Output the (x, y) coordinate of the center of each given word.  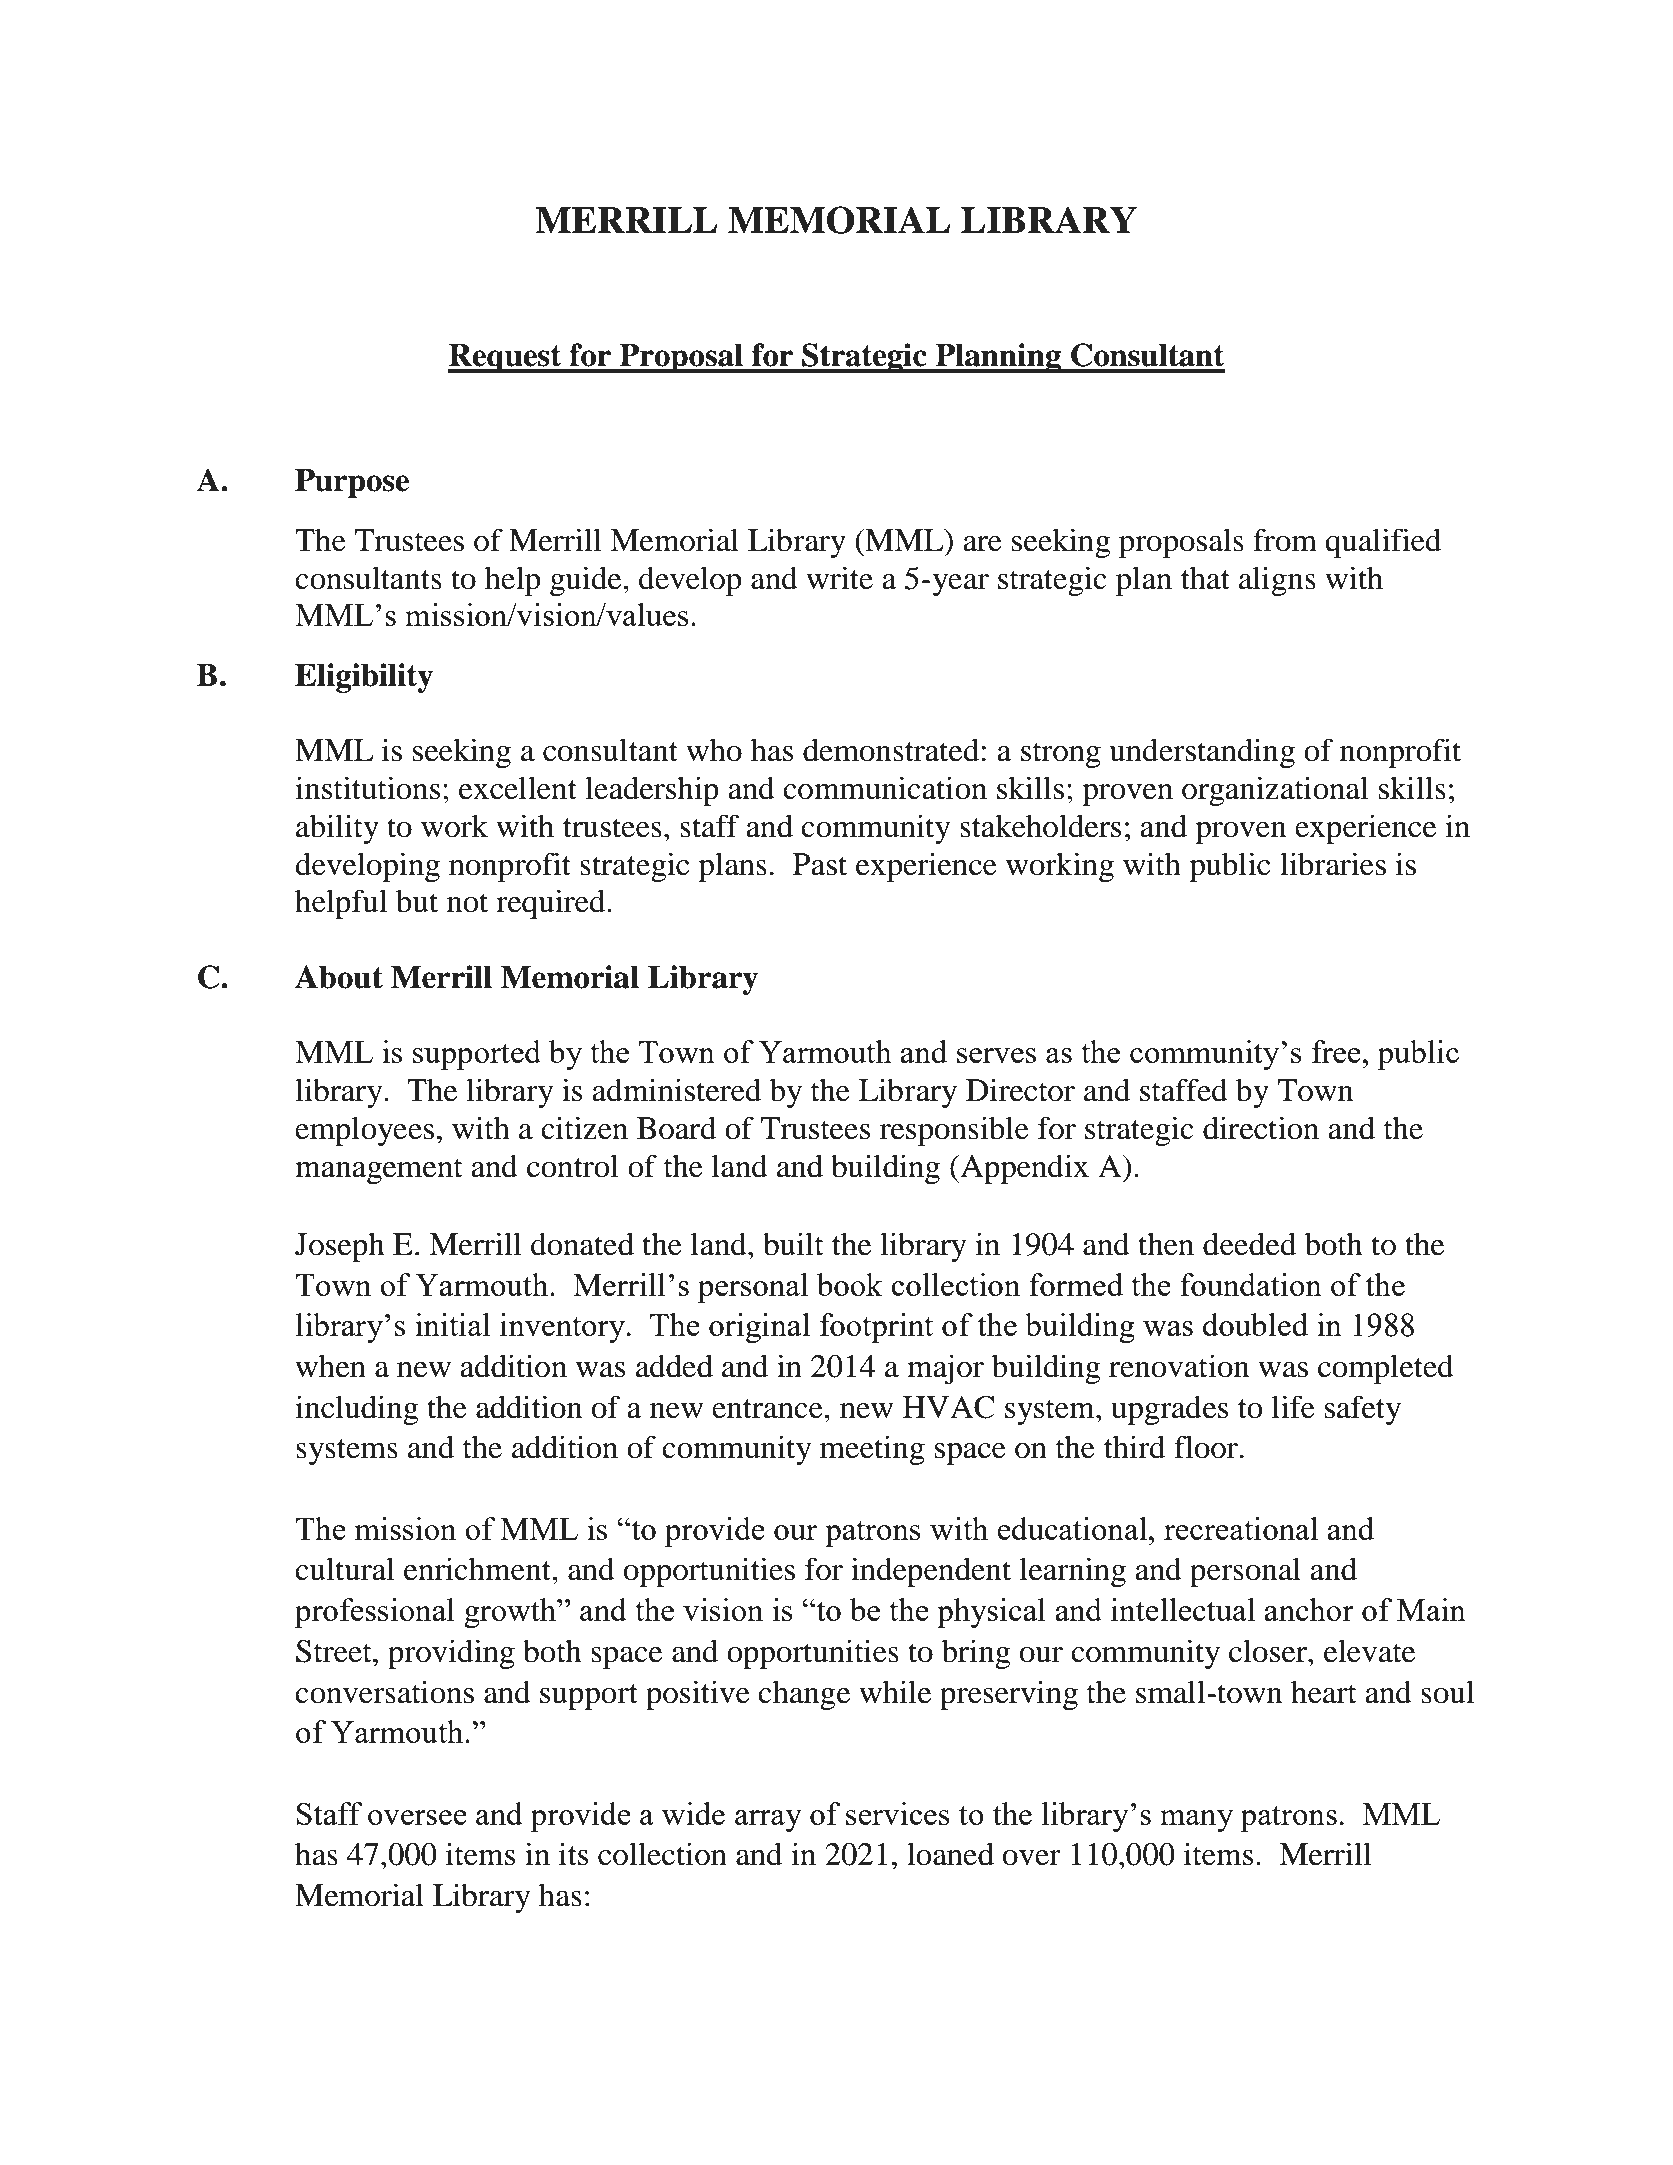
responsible (954, 1131)
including (357, 1410)
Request (506, 358)
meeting (872, 1450)
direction (1261, 1128)
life (1293, 1407)
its (573, 1854)
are (983, 544)
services (898, 1813)
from (1285, 540)
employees (364, 1131)
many (1197, 1821)
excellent (518, 788)
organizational (1275, 791)
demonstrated (891, 750)
